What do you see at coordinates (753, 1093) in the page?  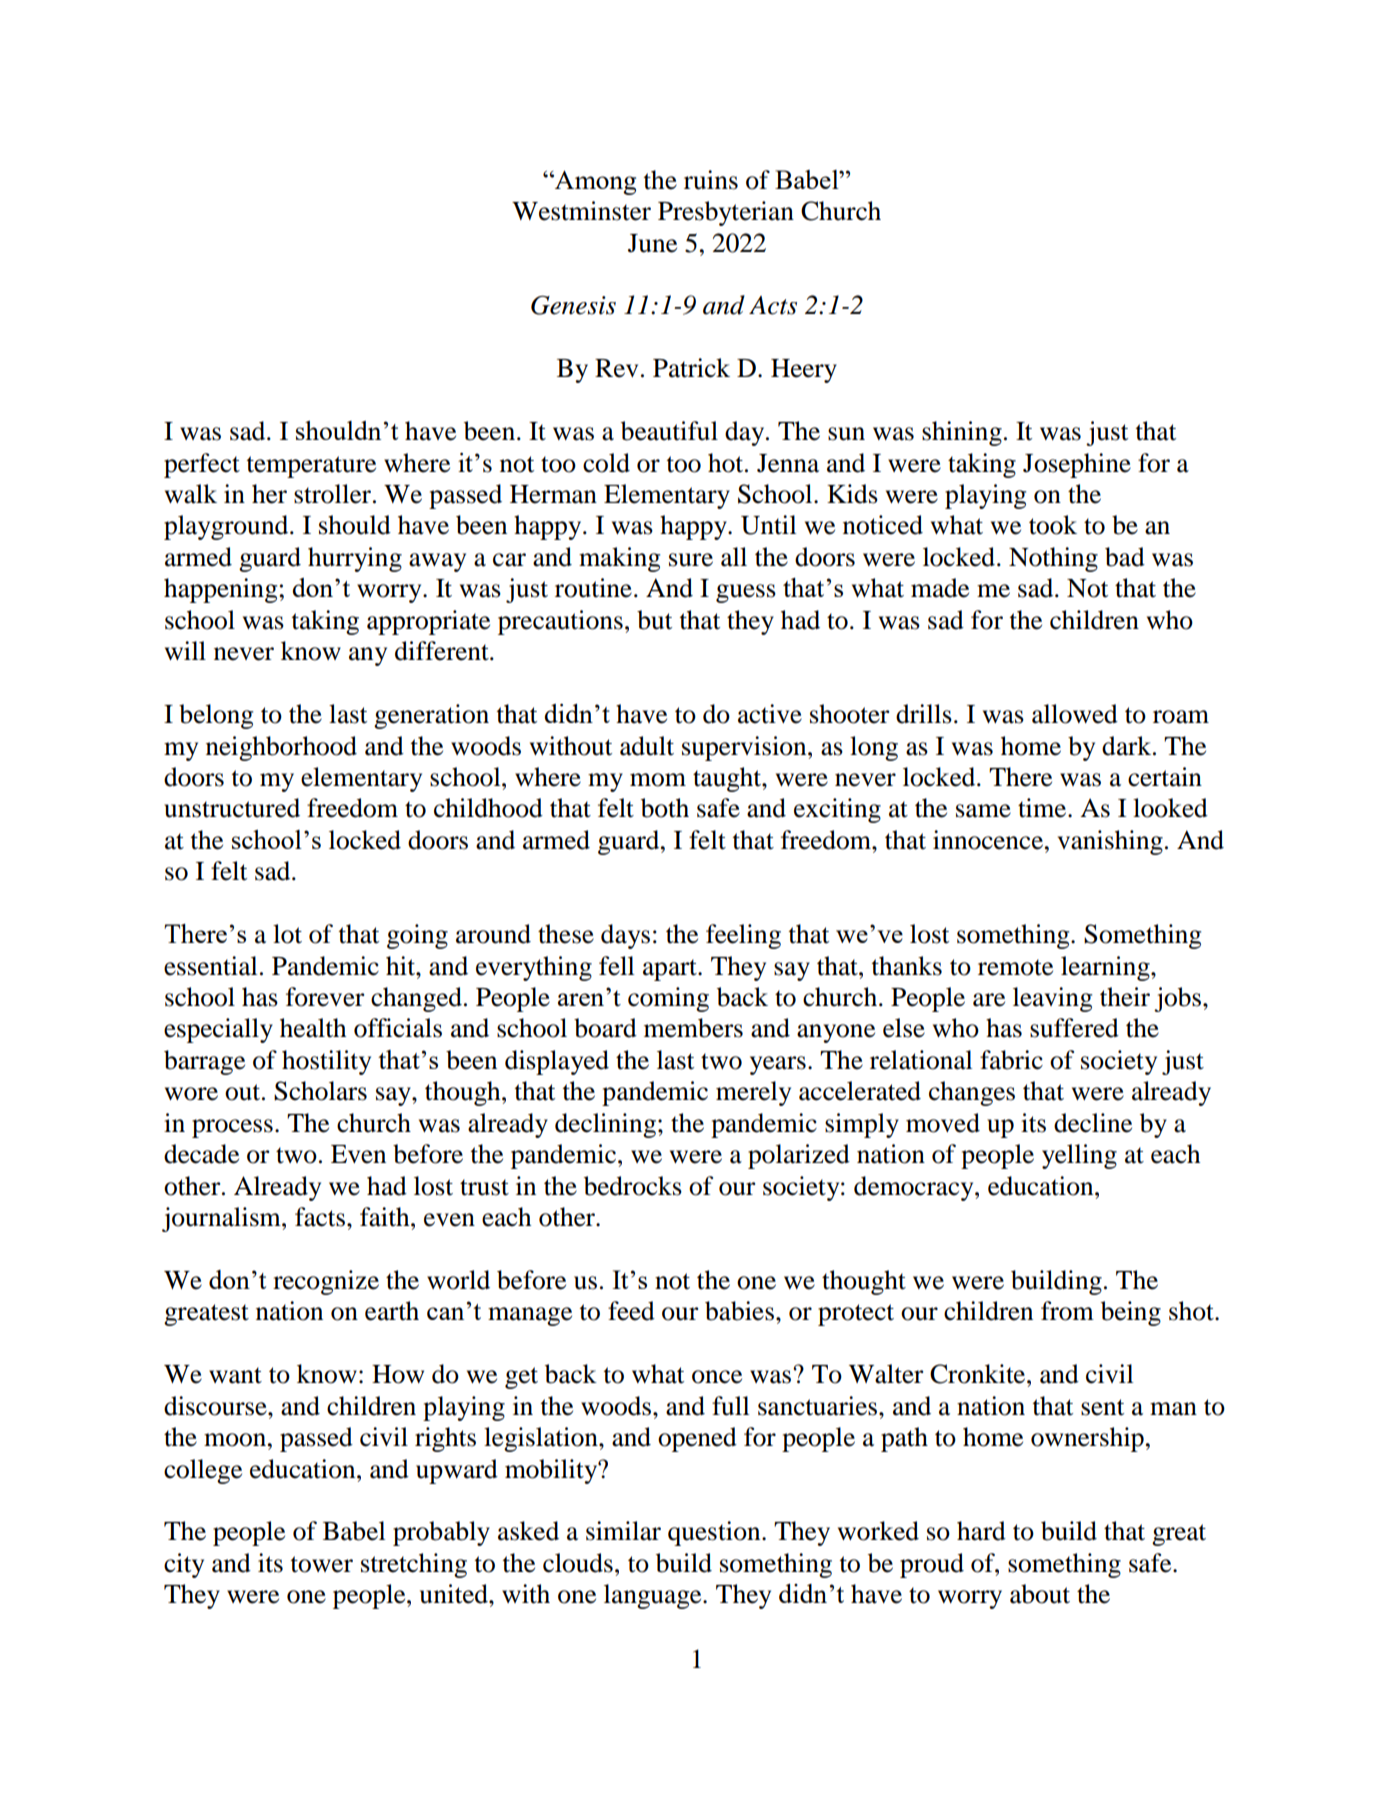 I see `merely` at bounding box center [753, 1093].
